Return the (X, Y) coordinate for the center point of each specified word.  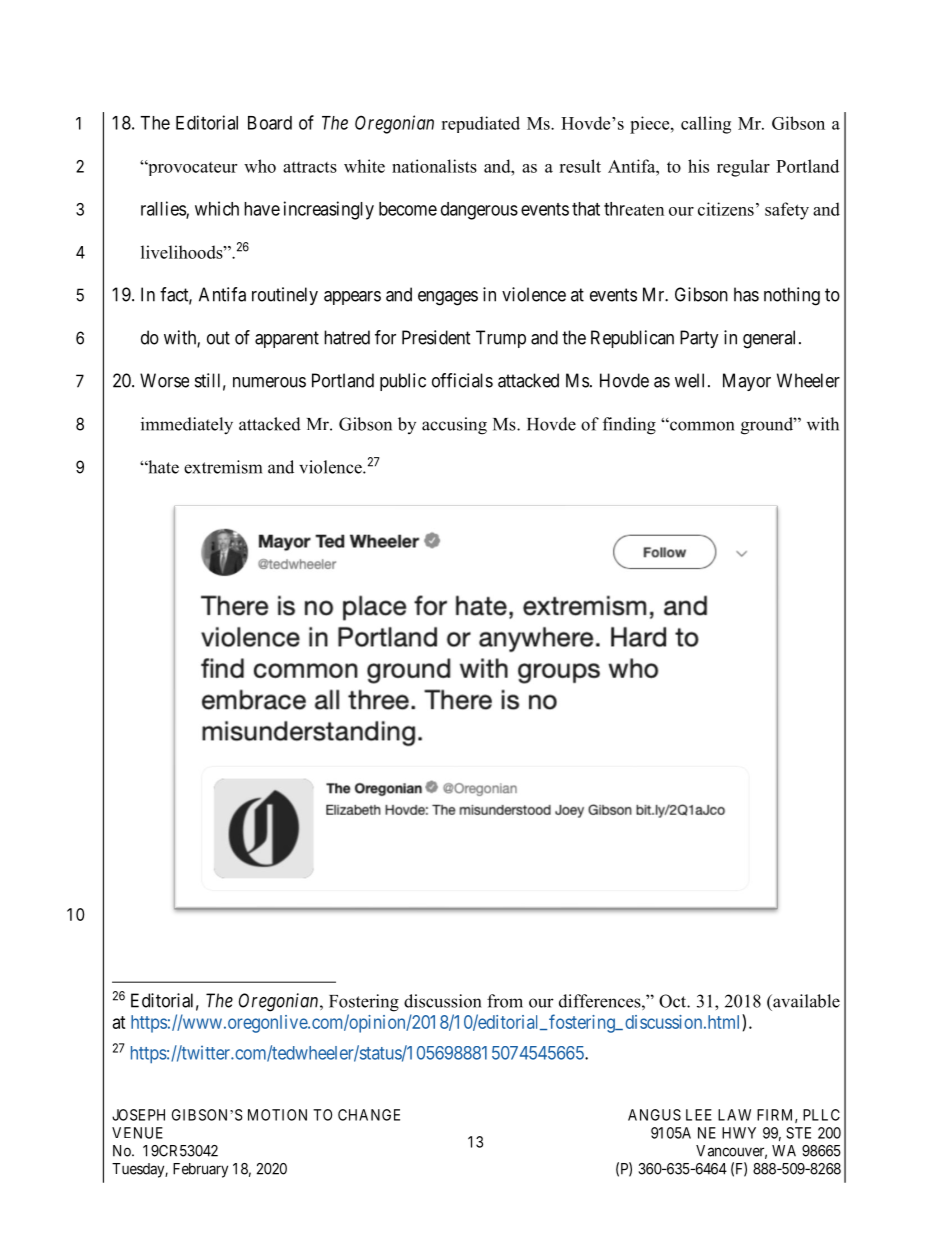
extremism (223, 467)
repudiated (480, 124)
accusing (454, 426)
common (701, 425)
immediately (187, 426)
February (200, 1170)
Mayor (747, 382)
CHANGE (369, 1115)
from (505, 1001)
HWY (739, 1133)
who (260, 166)
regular (743, 168)
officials (462, 380)
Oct (673, 1001)
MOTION (277, 1115)
